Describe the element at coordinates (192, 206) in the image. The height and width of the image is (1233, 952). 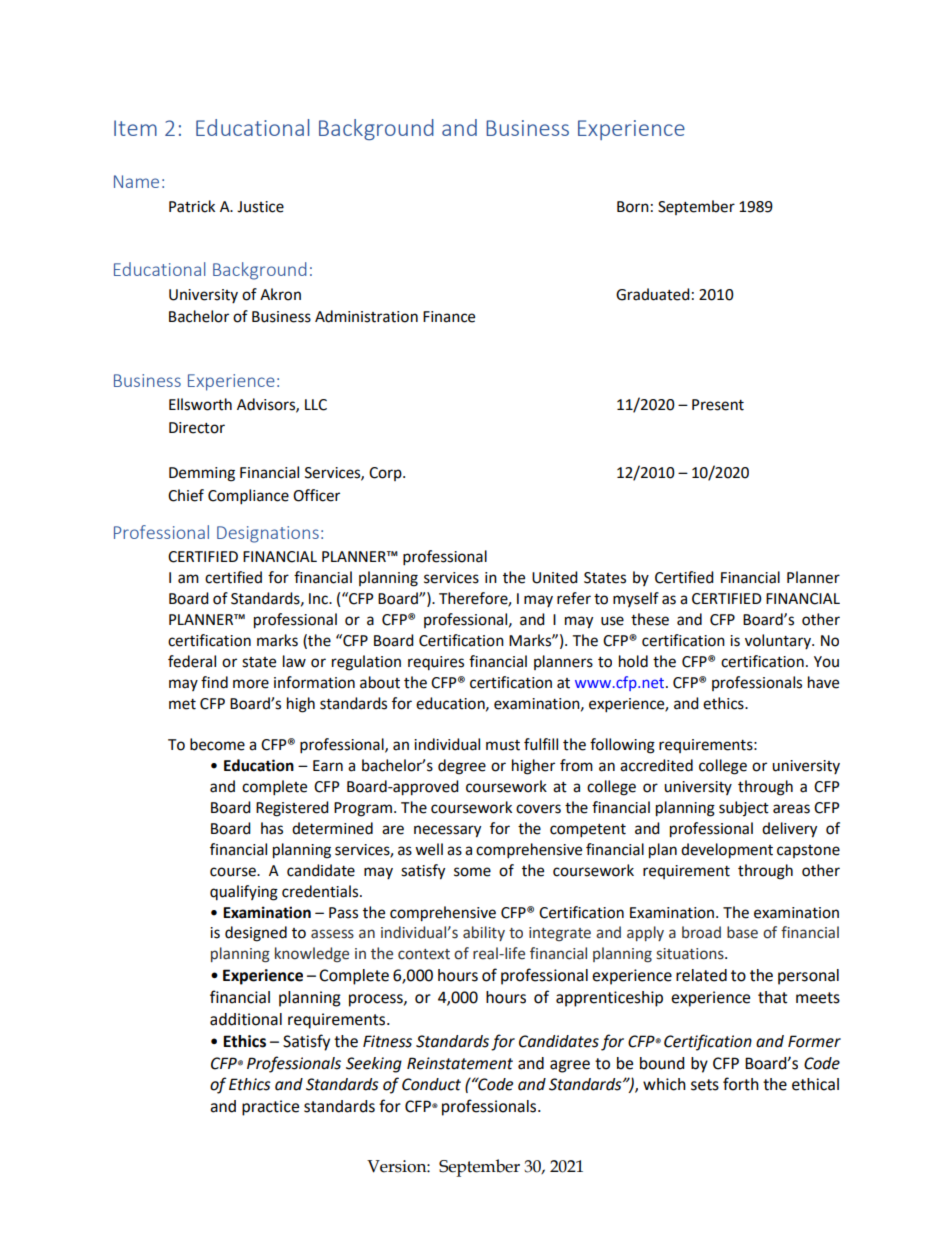
I see `Patrick` at that location.
